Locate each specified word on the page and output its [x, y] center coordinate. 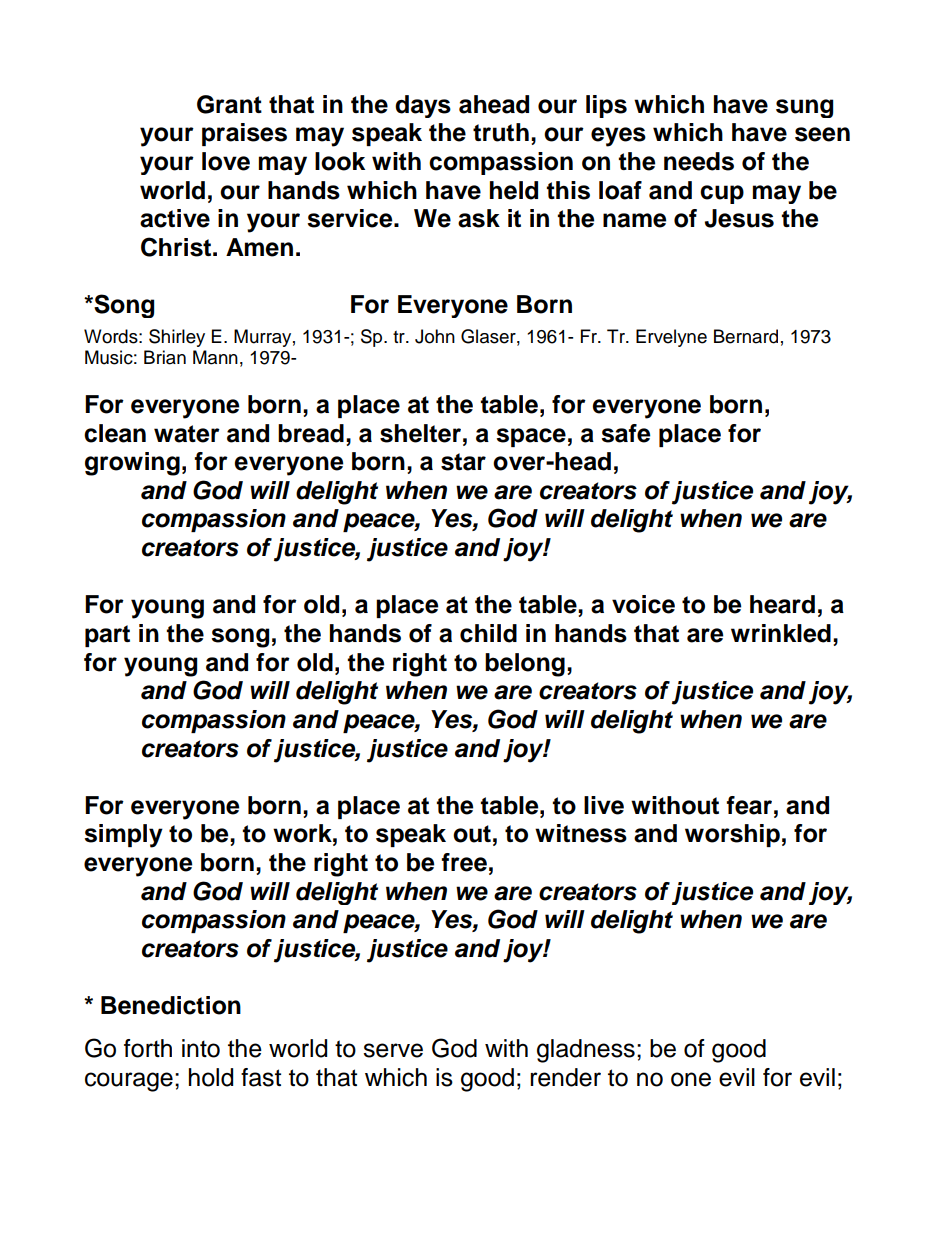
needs [699, 161]
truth [501, 132]
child [488, 633]
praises [244, 134]
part [107, 636]
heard [782, 604]
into [201, 1048]
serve [393, 1050]
